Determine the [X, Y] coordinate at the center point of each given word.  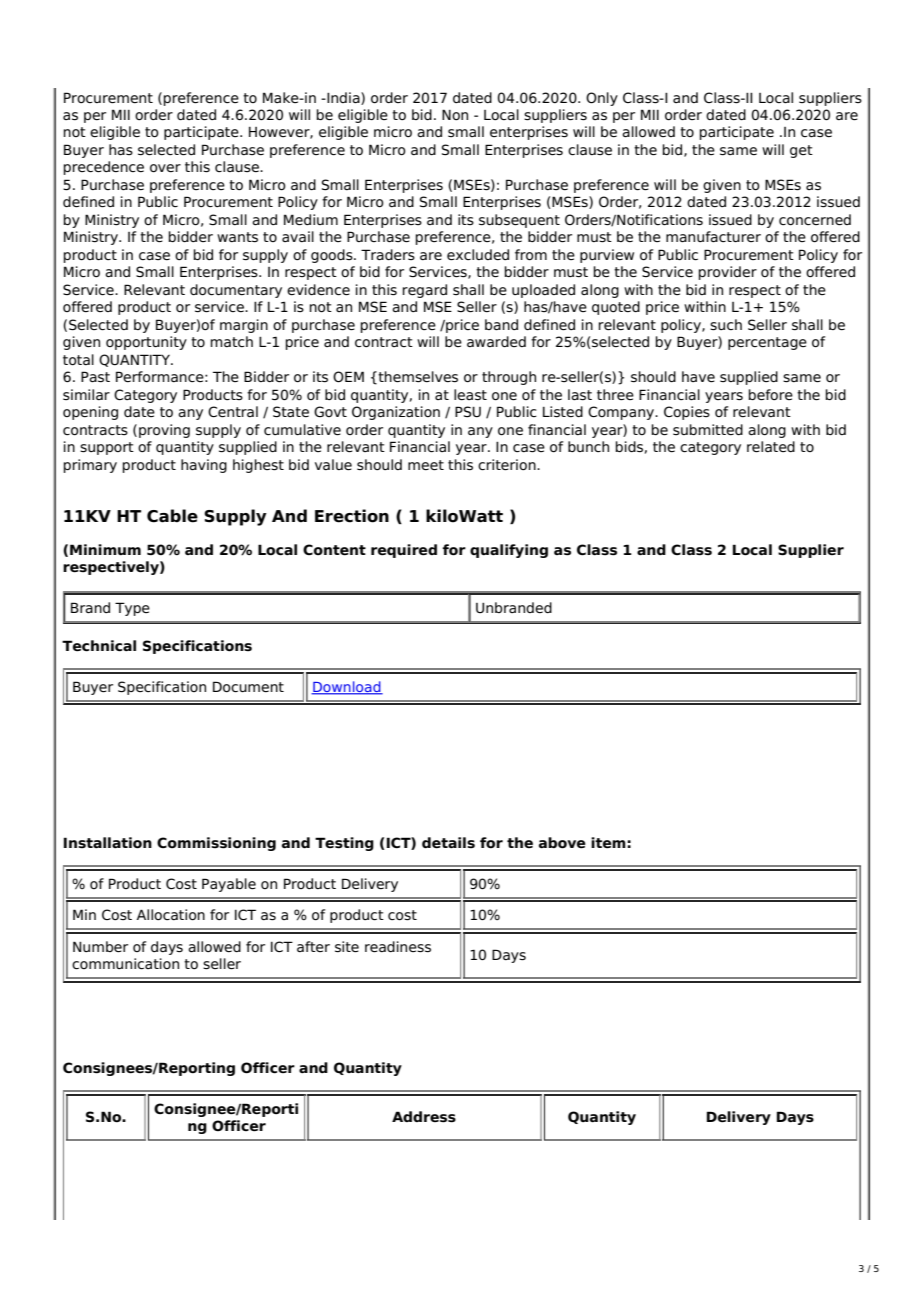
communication [125, 964]
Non [455, 115]
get [801, 151]
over [165, 168]
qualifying [509, 551]
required [404, 551]
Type [132, 609]
